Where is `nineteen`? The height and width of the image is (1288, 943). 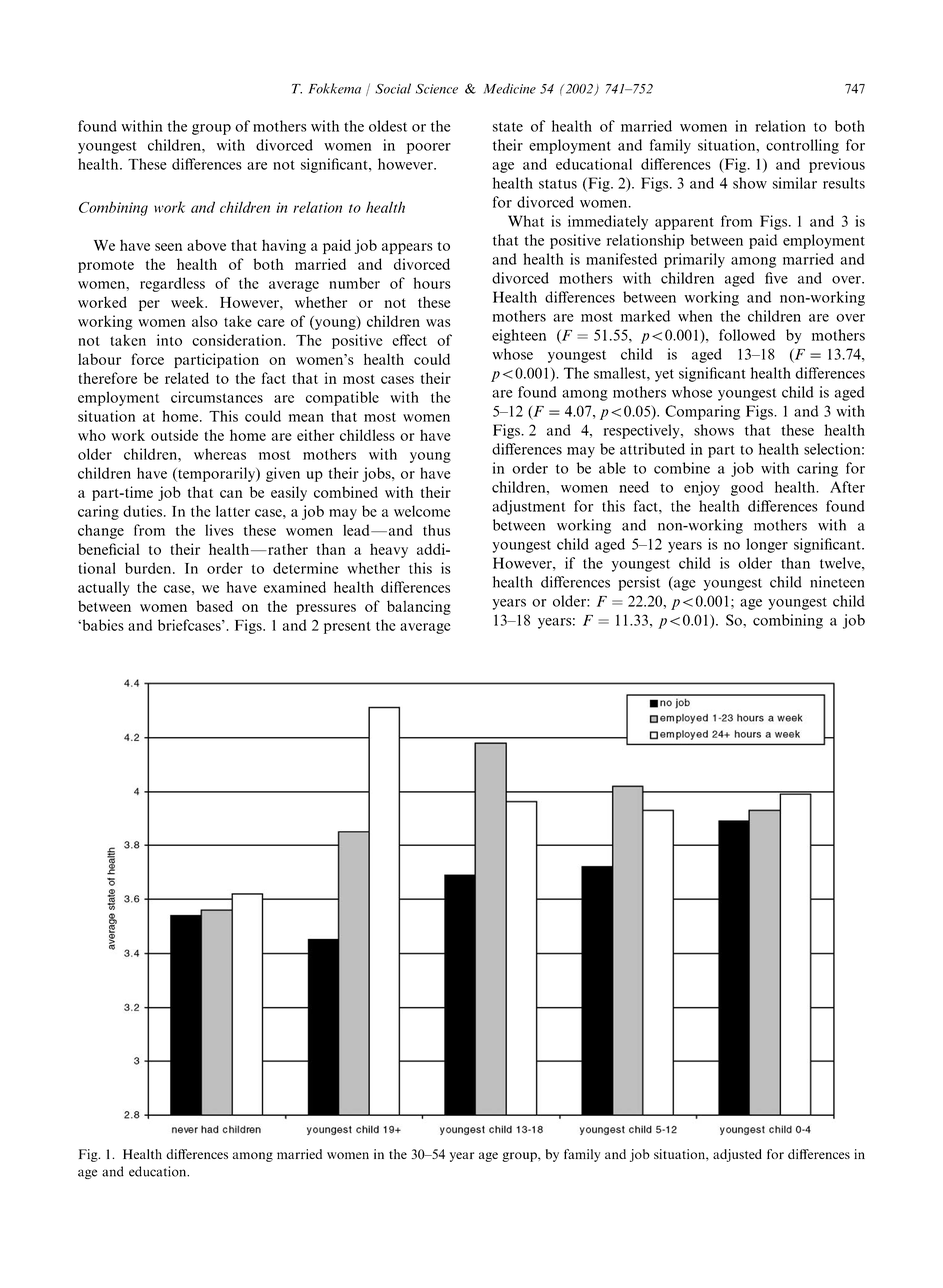 nineteen is located at coordinates (837, 582).
